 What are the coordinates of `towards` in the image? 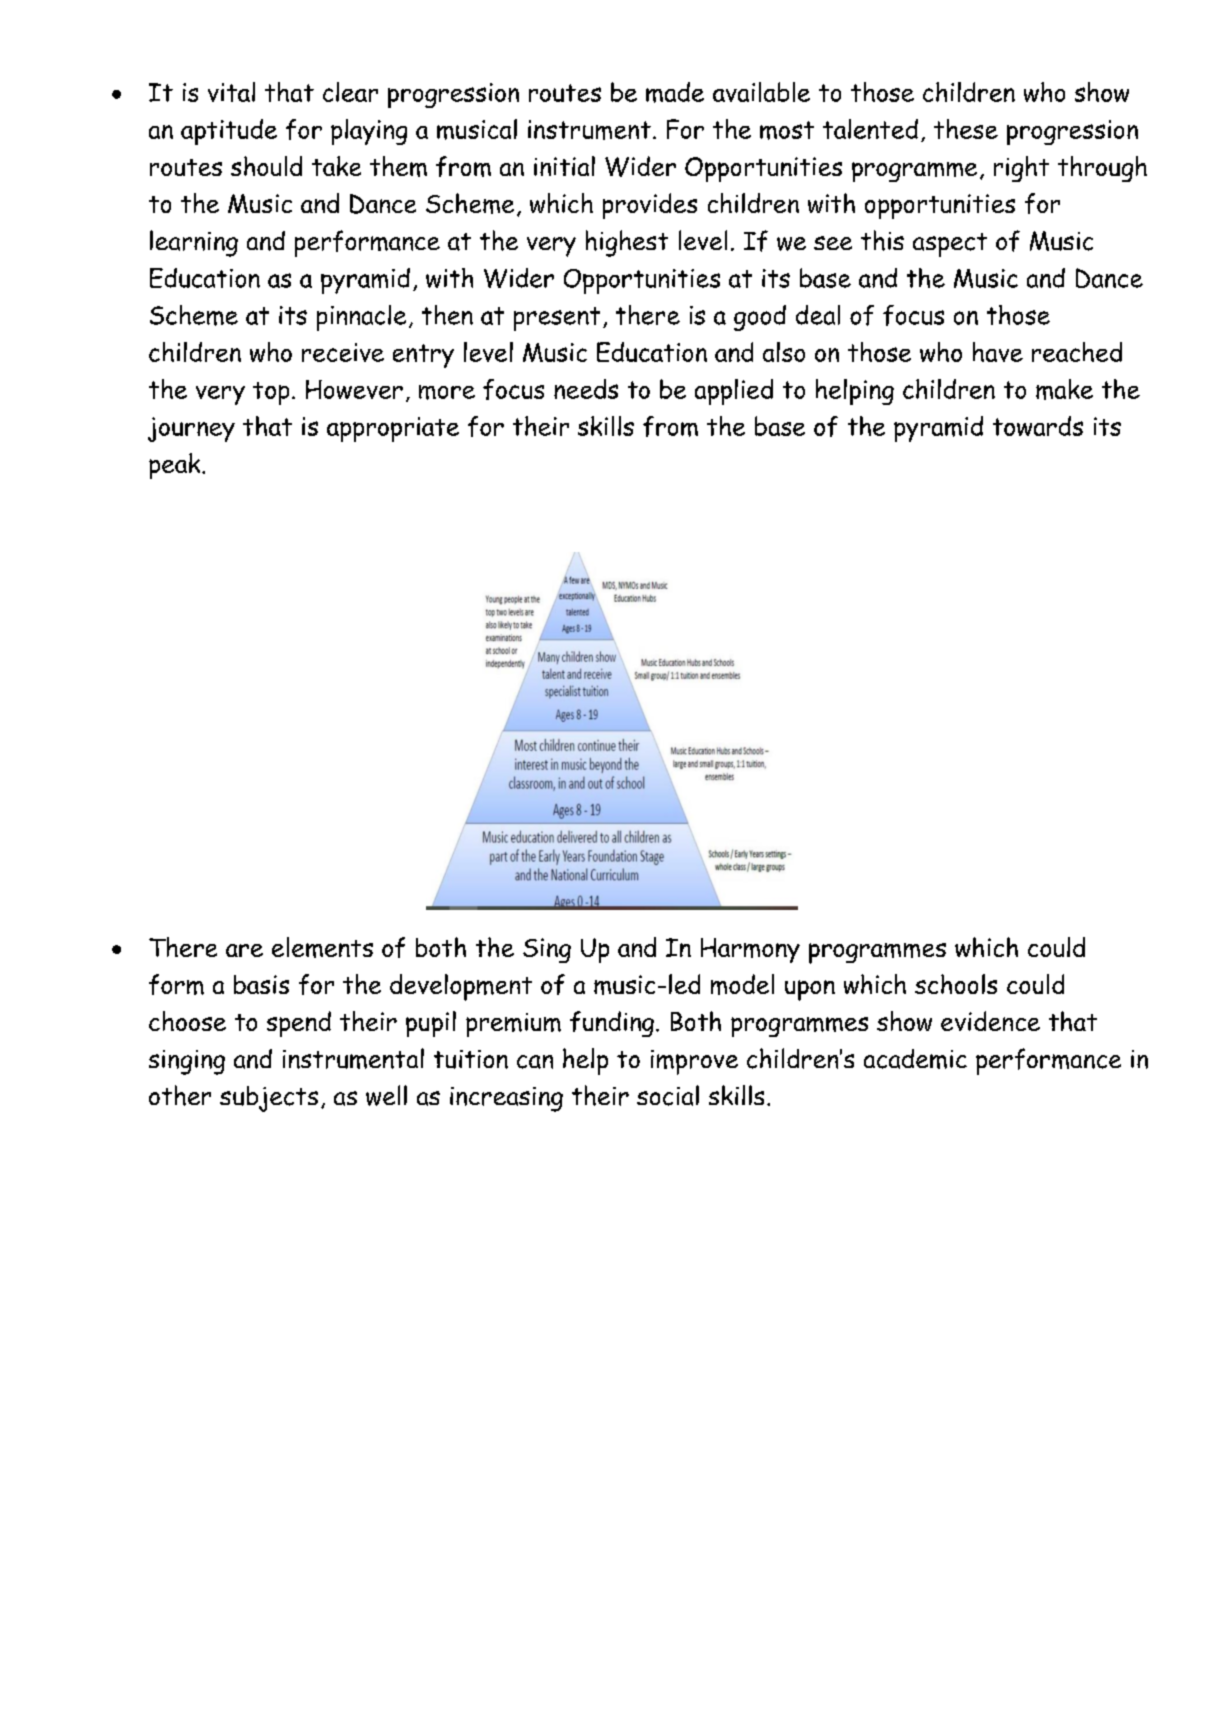 It's located at (1038, 426).
